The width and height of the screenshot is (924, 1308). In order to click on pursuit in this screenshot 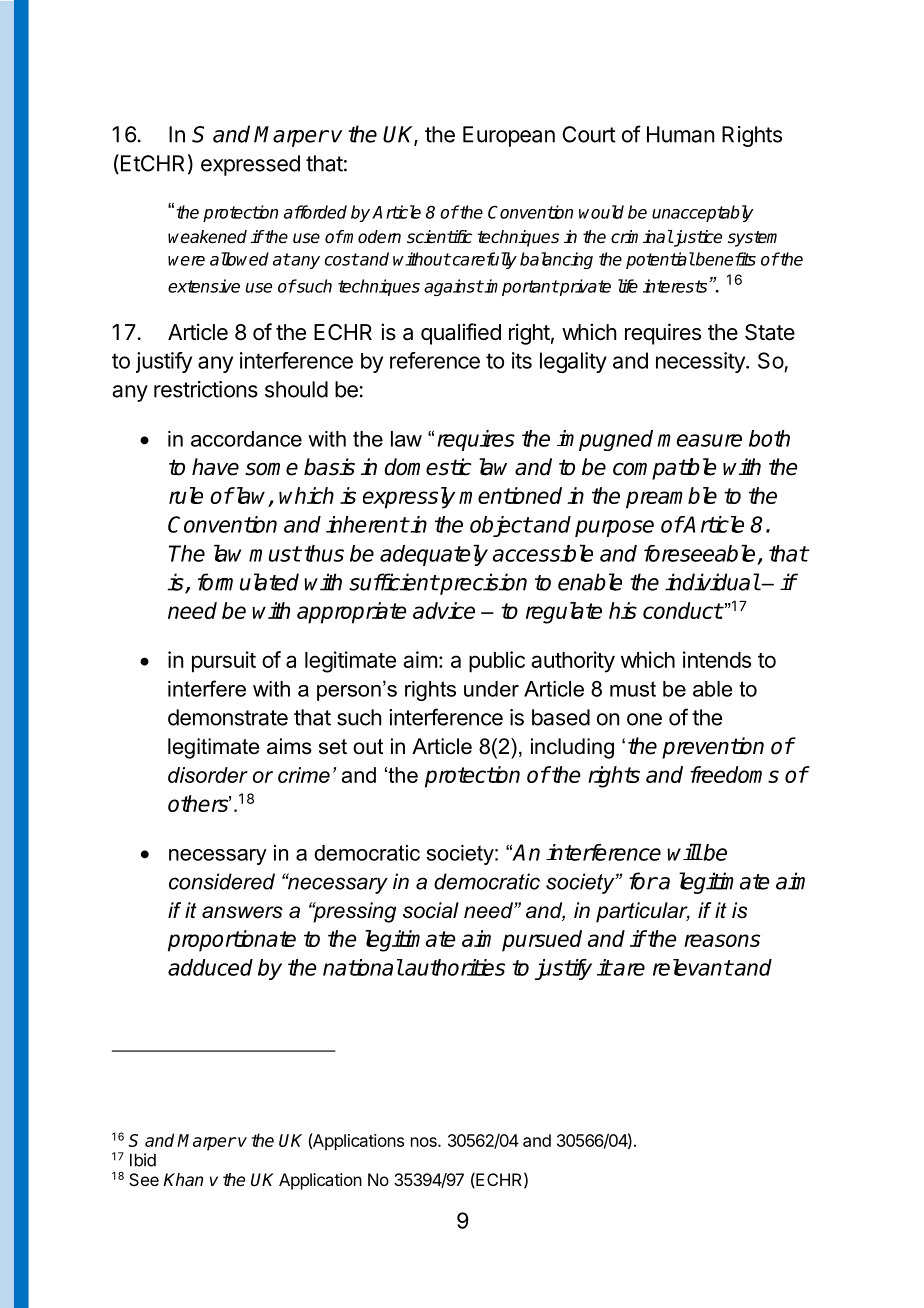, I will do `click(224, 662)`.
